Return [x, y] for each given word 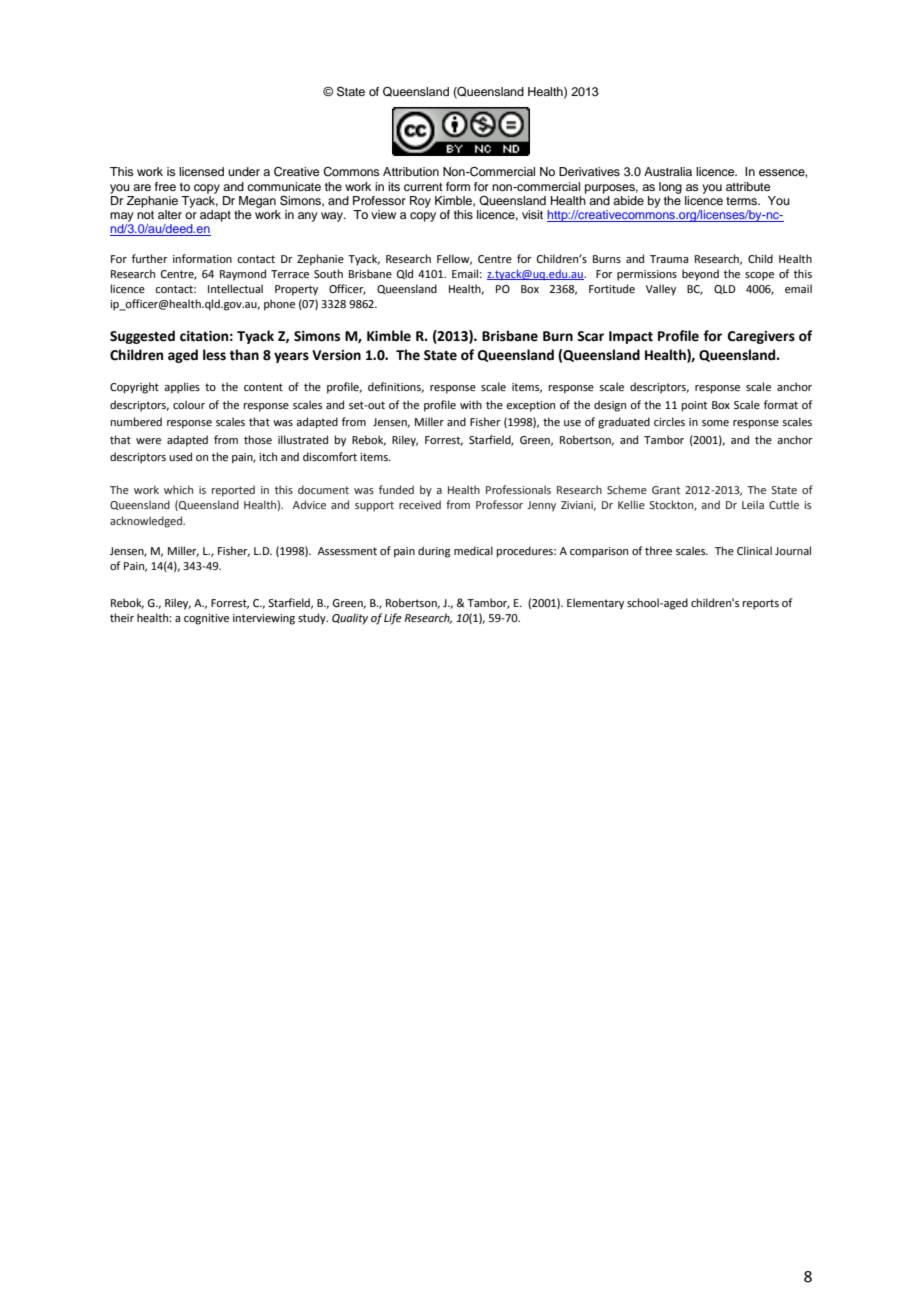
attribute [748, 186]
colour [189, 404]
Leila [753, 504]
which [178, 489]
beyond [700, 275]
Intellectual [235, 288]
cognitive [206, 619]
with [471, 404]
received [420, 504]
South [328, 273]
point [694, 406]
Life [393, 619]
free [165, 186]
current [423, 187]
